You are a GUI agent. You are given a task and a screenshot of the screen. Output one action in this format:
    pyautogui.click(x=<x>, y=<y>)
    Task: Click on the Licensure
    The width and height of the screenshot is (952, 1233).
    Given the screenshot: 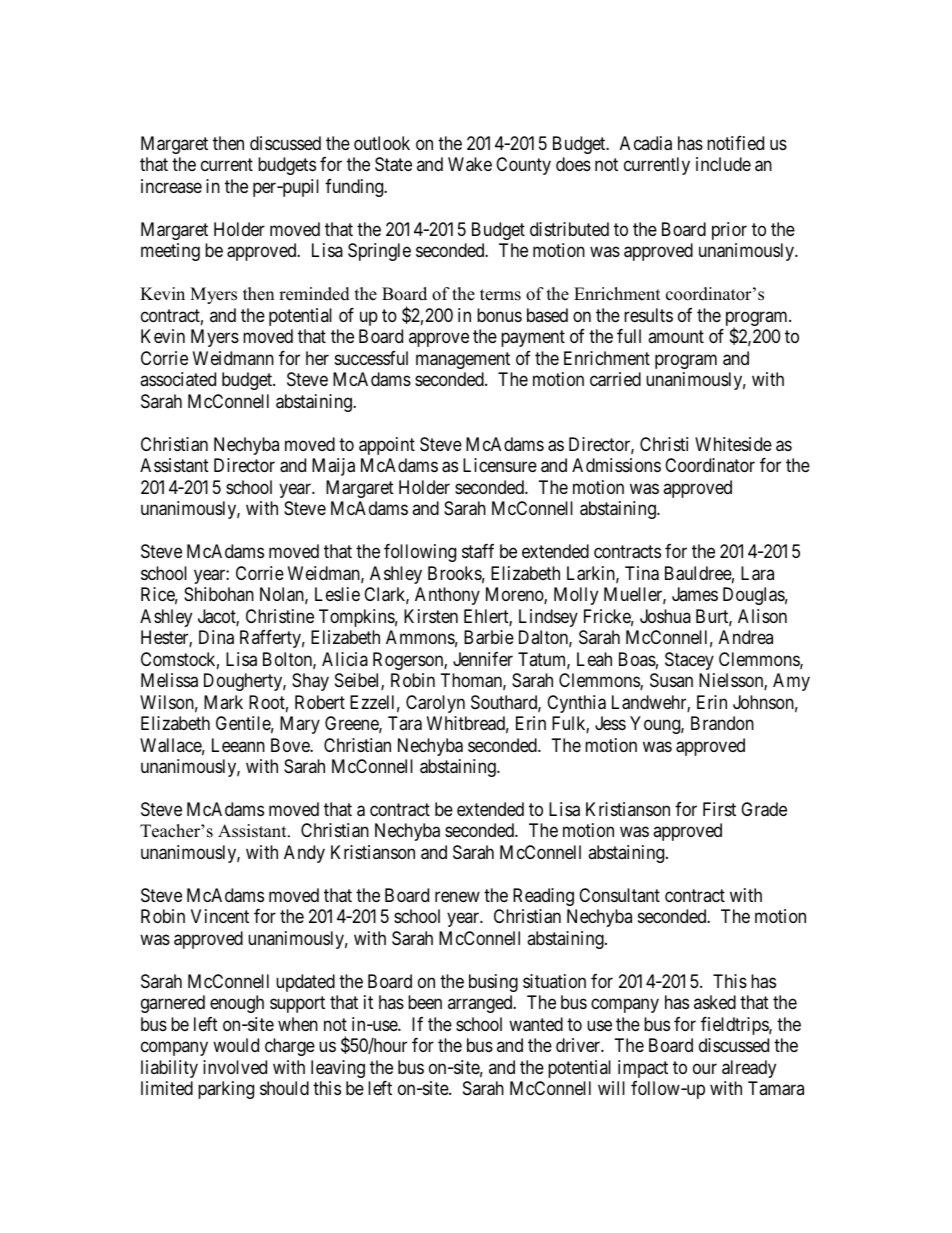 What is the action you would take?
    pyautogui.click(x=500, y=465)
